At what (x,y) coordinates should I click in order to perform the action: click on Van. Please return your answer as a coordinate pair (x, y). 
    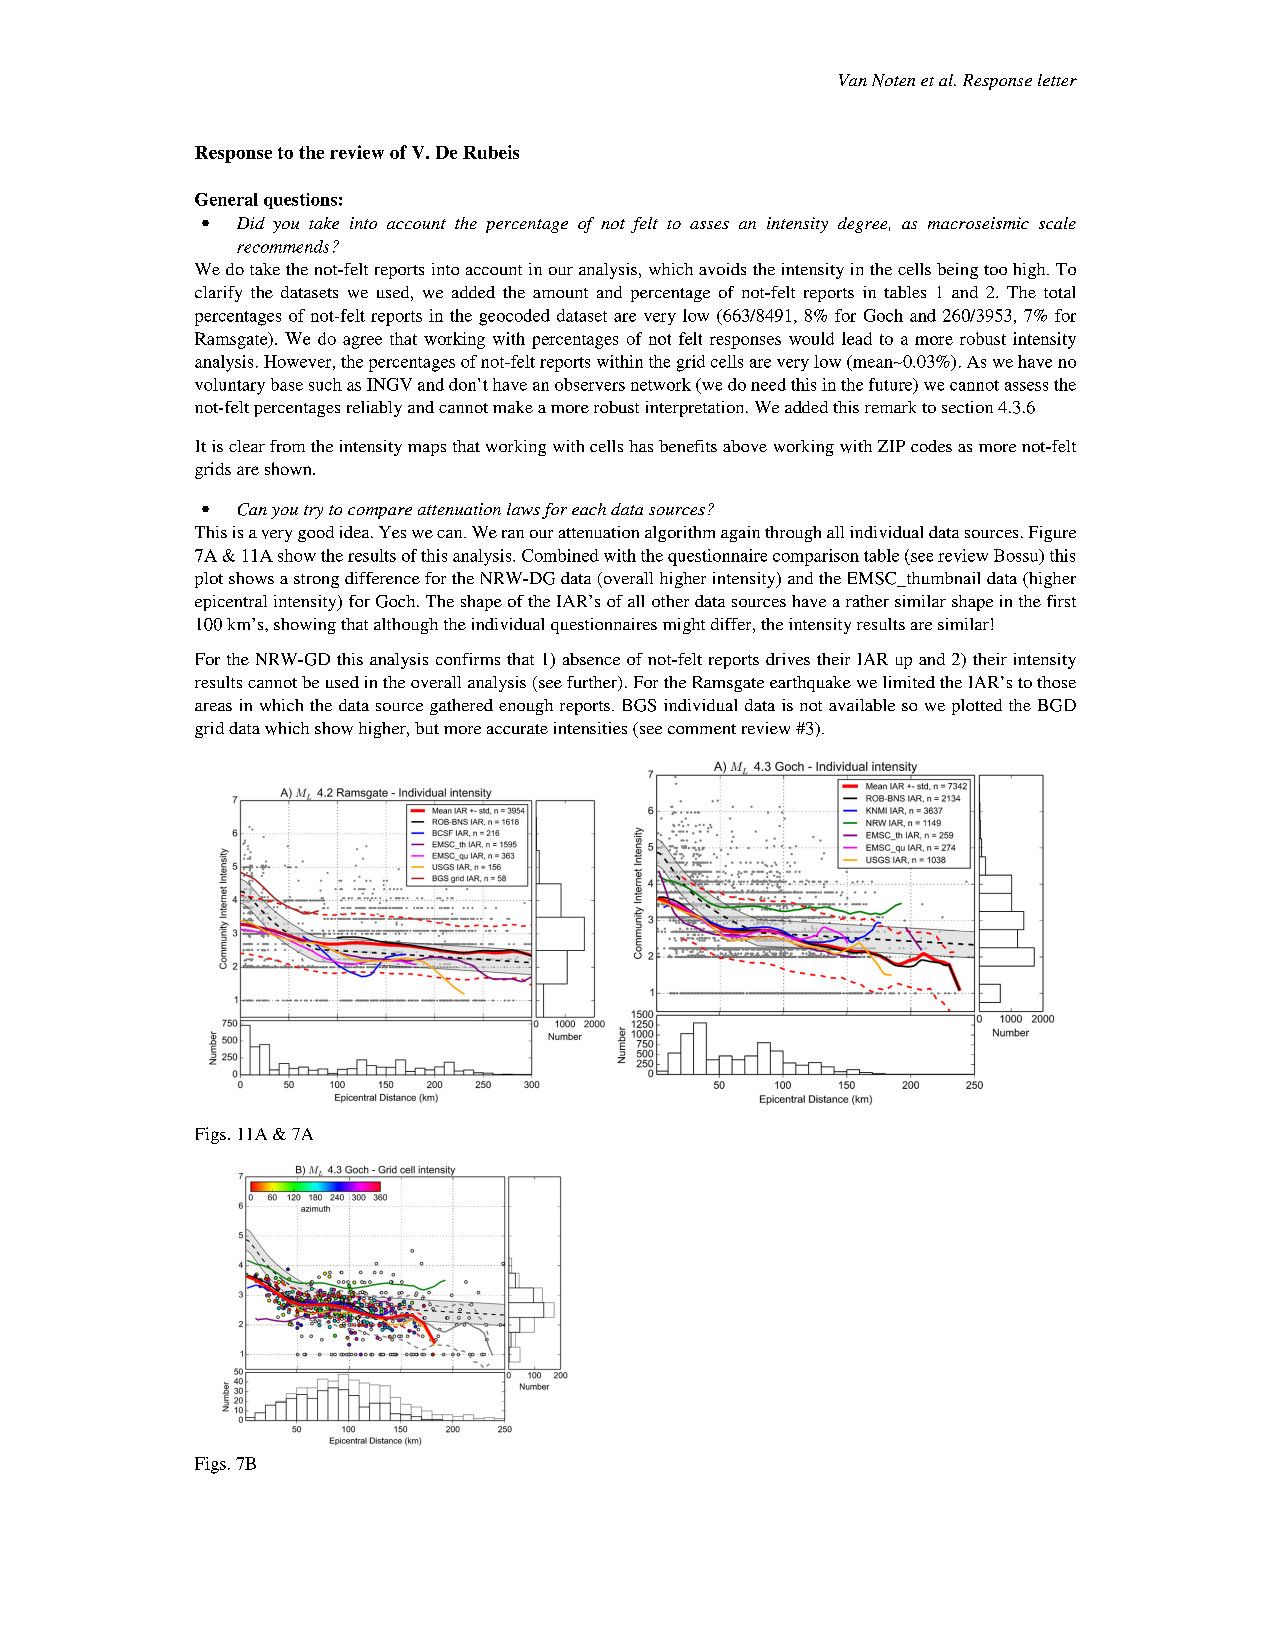
    Looking at the image, I should click on (853, 80).
